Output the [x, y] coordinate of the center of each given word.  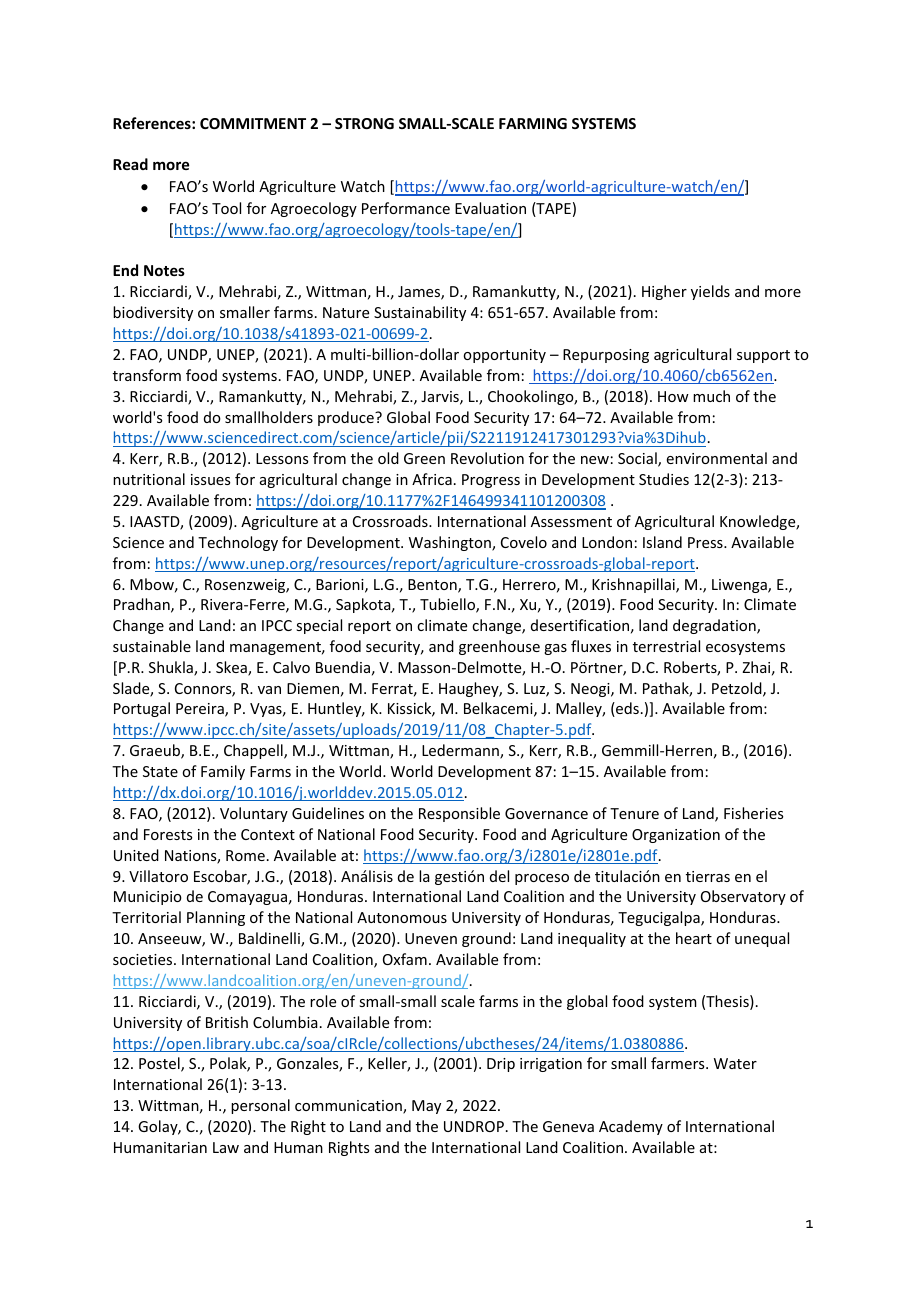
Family [223, 772]
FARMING [533, 123]
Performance [406, 208]
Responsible [459, 814]
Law [226, 1147]
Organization [676, 836]
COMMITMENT [253, 123]
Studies [664, 479]
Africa [432, 479]
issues [210, 479]
